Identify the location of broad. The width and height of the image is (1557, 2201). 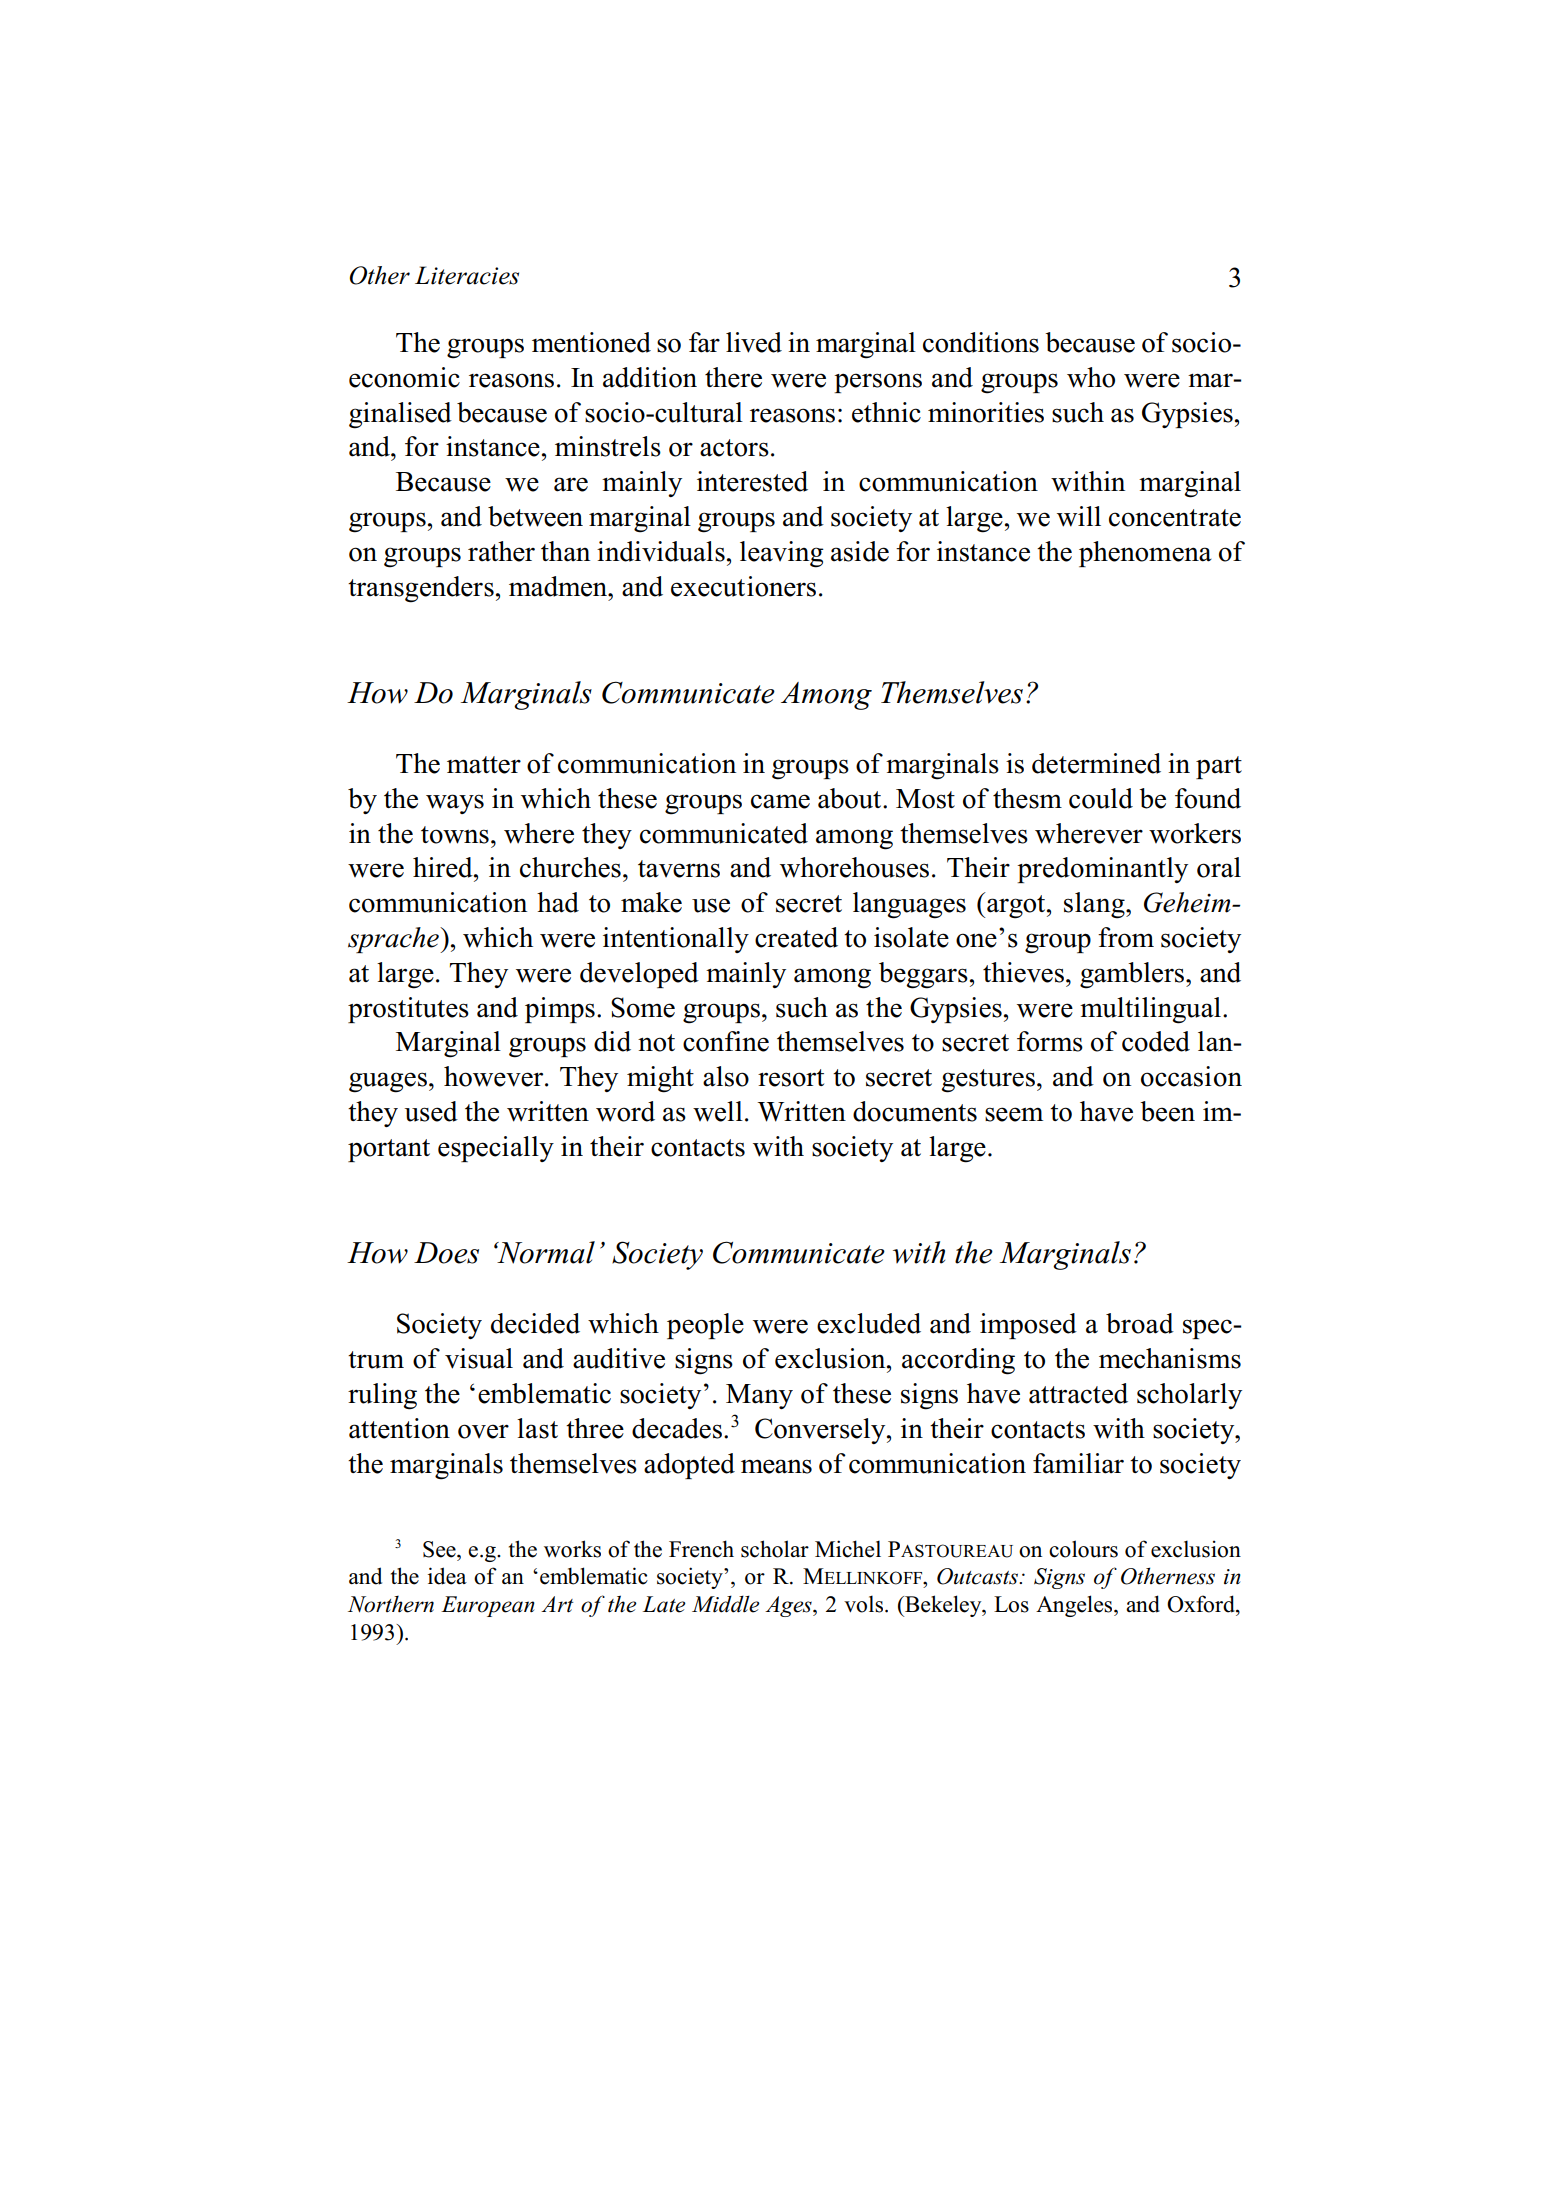
(1140, 1323).
